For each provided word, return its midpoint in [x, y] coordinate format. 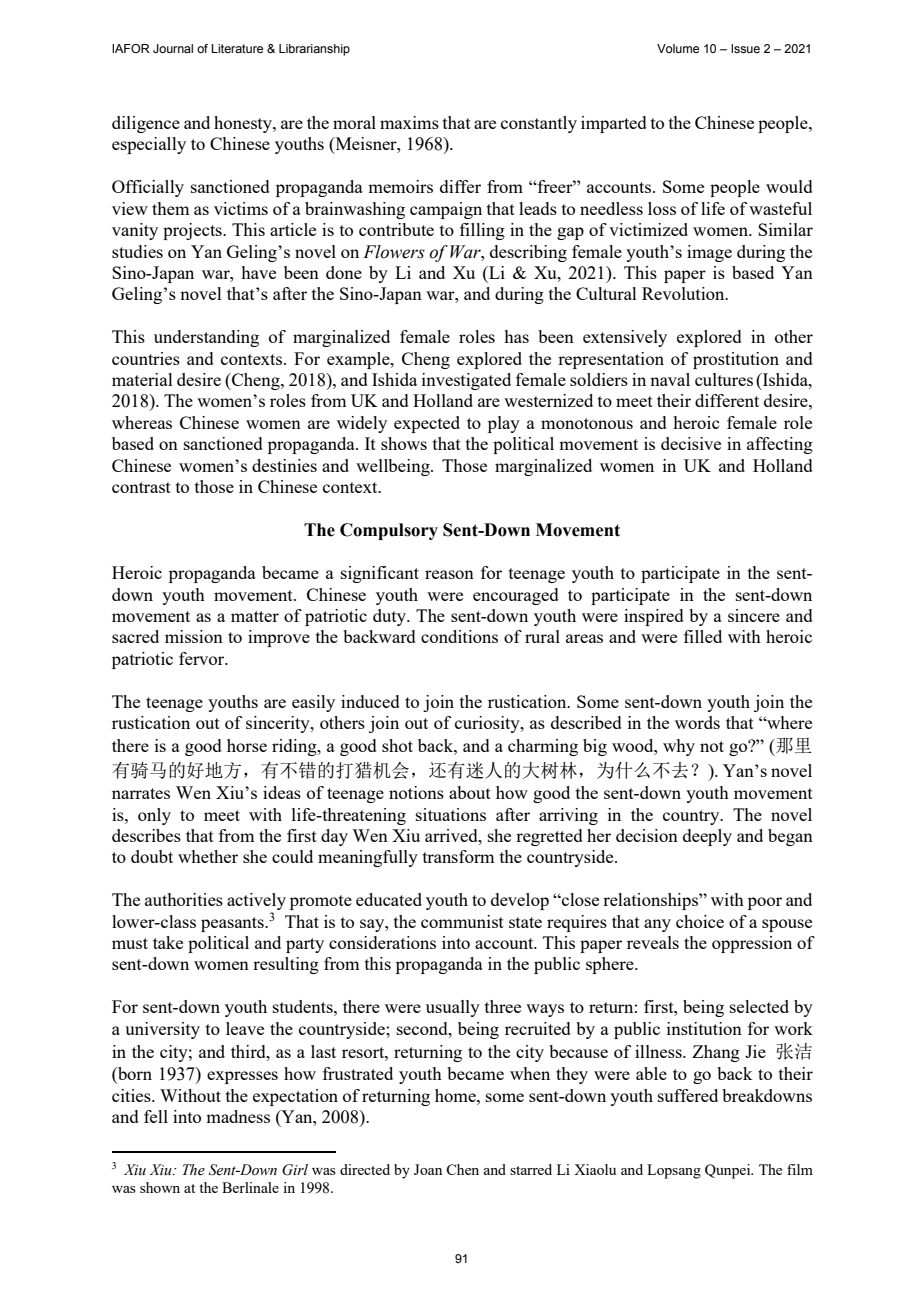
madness [238, 1116]
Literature [237, 48]
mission [194, 636]
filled [703, 636]
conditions [459, 636]
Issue [745, 48]
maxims [409, 122]
